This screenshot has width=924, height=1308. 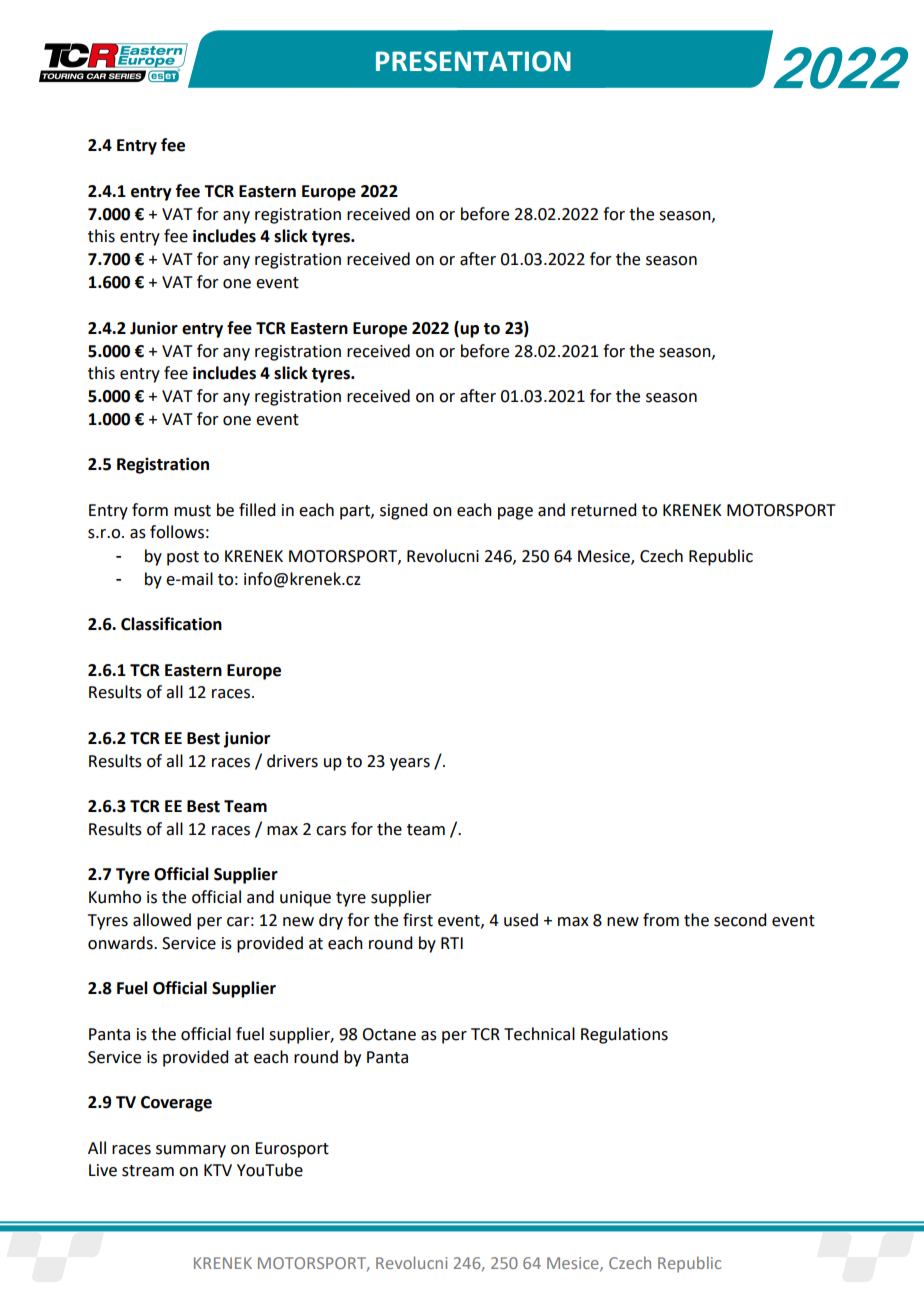 What do you see at coordinates (403, 511) in the screenshot?
I see `signed` at bounding box center [403, 511].
